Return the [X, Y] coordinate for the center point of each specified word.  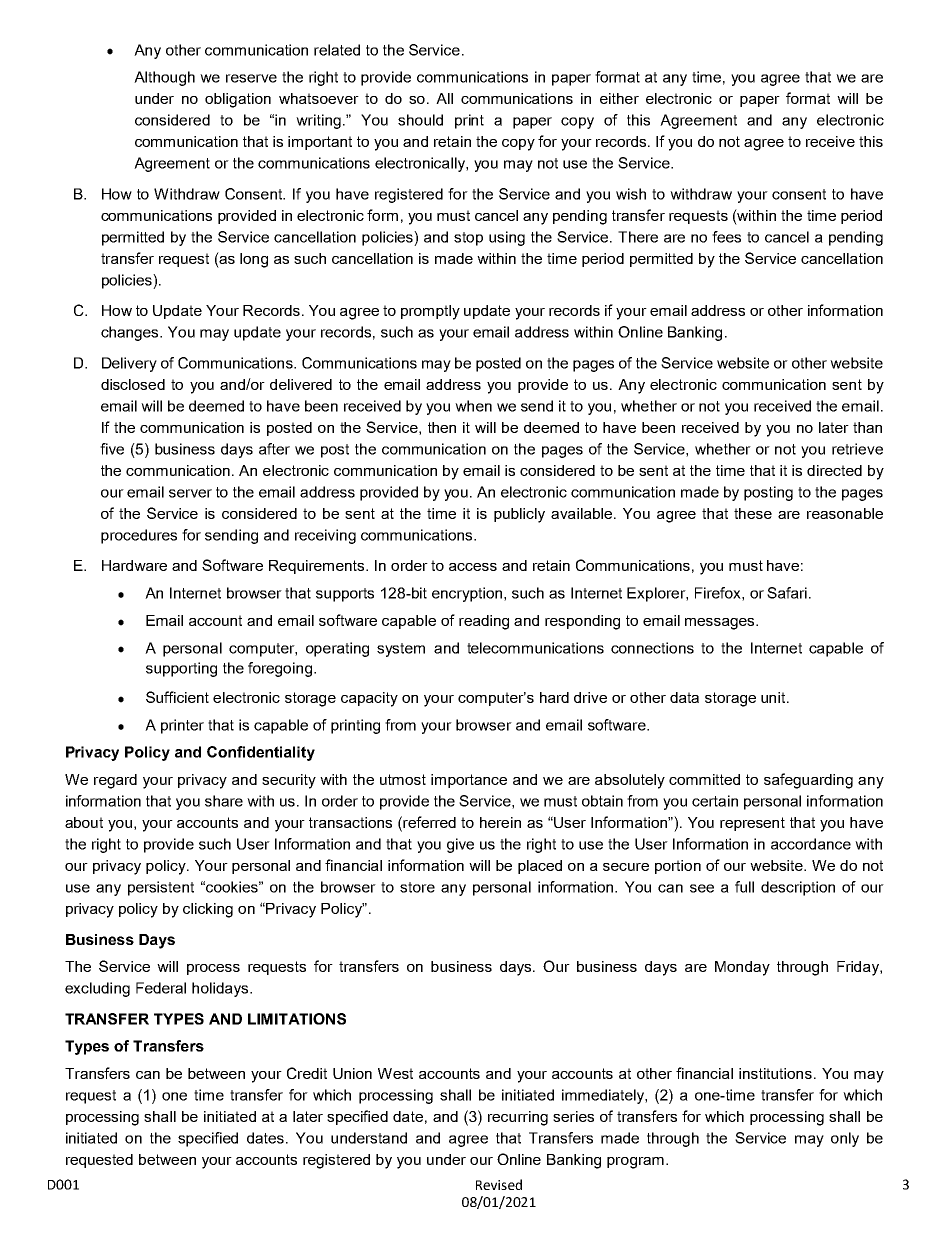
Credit [307, 1073]
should [420, 120]
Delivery [129, 364]
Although [164, 78]
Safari [787, 593]
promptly [430, 312]
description [798, 888]
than [867, 427]
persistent [161, 888]
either [619, 98]
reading [484, 622]
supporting [181, 669]
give [460, 845]
